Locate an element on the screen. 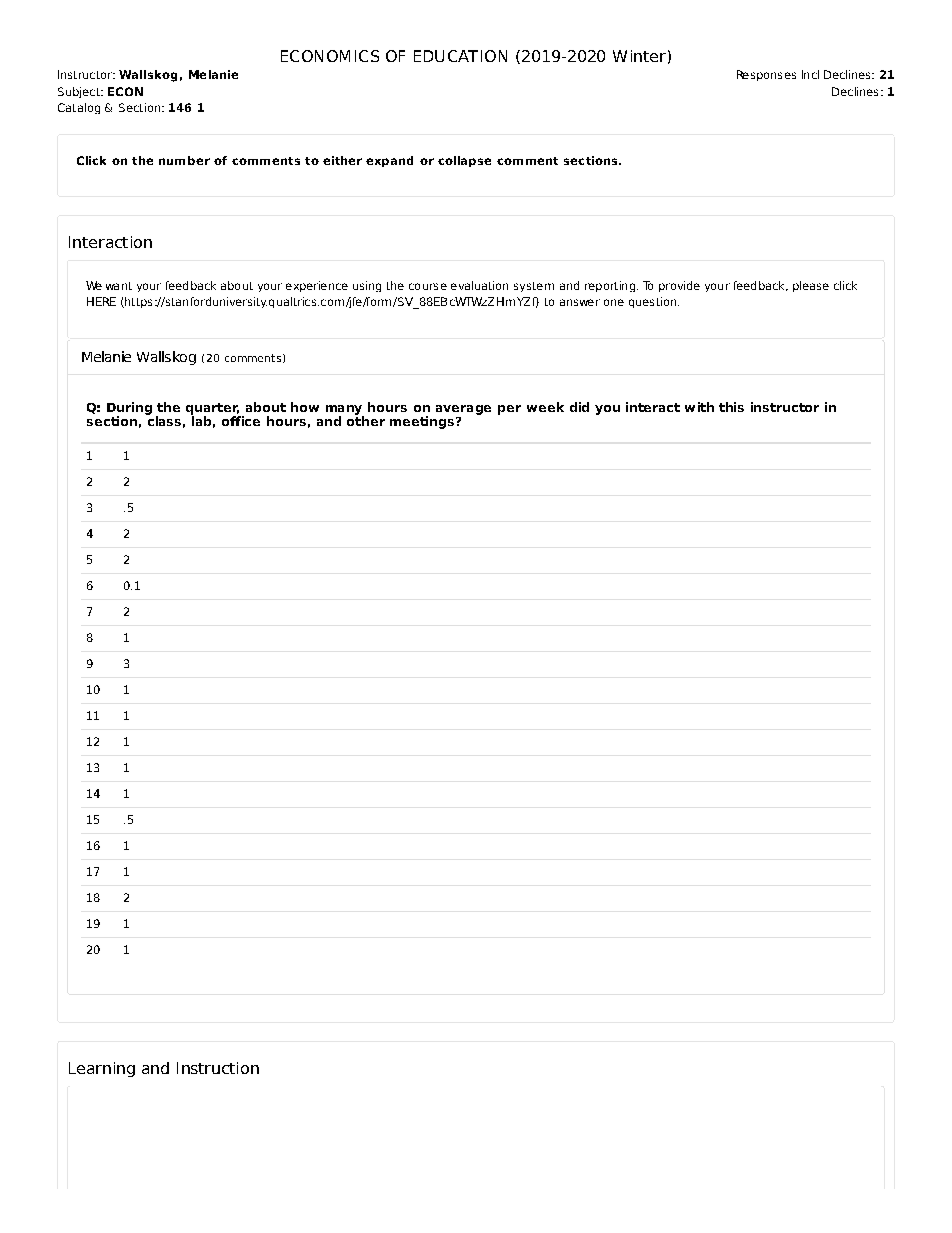  Subject is located at coordinates (80, 92).
